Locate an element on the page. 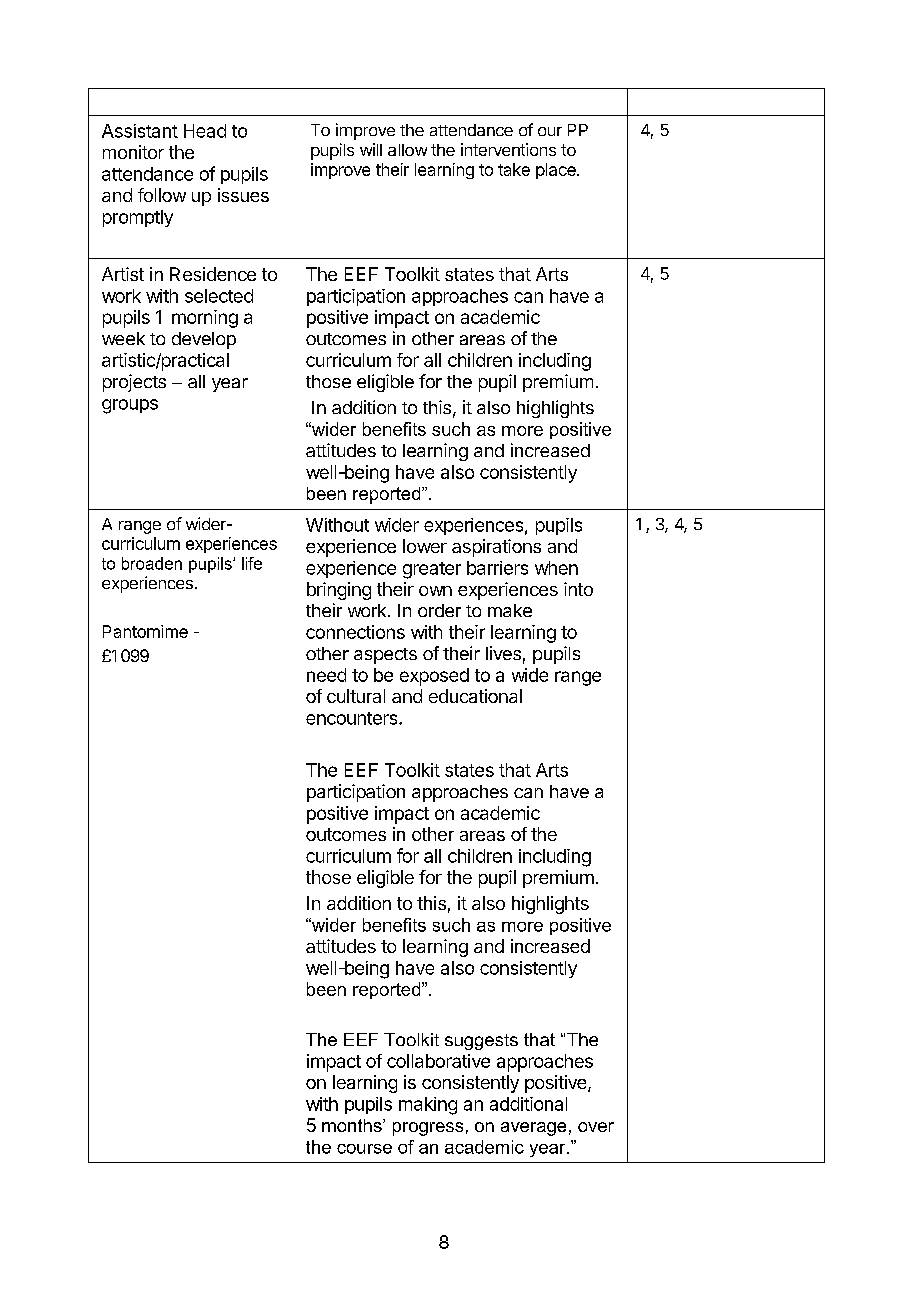 The height and width of the page is (1308, 924). will is located at coordinates (371, 149).
